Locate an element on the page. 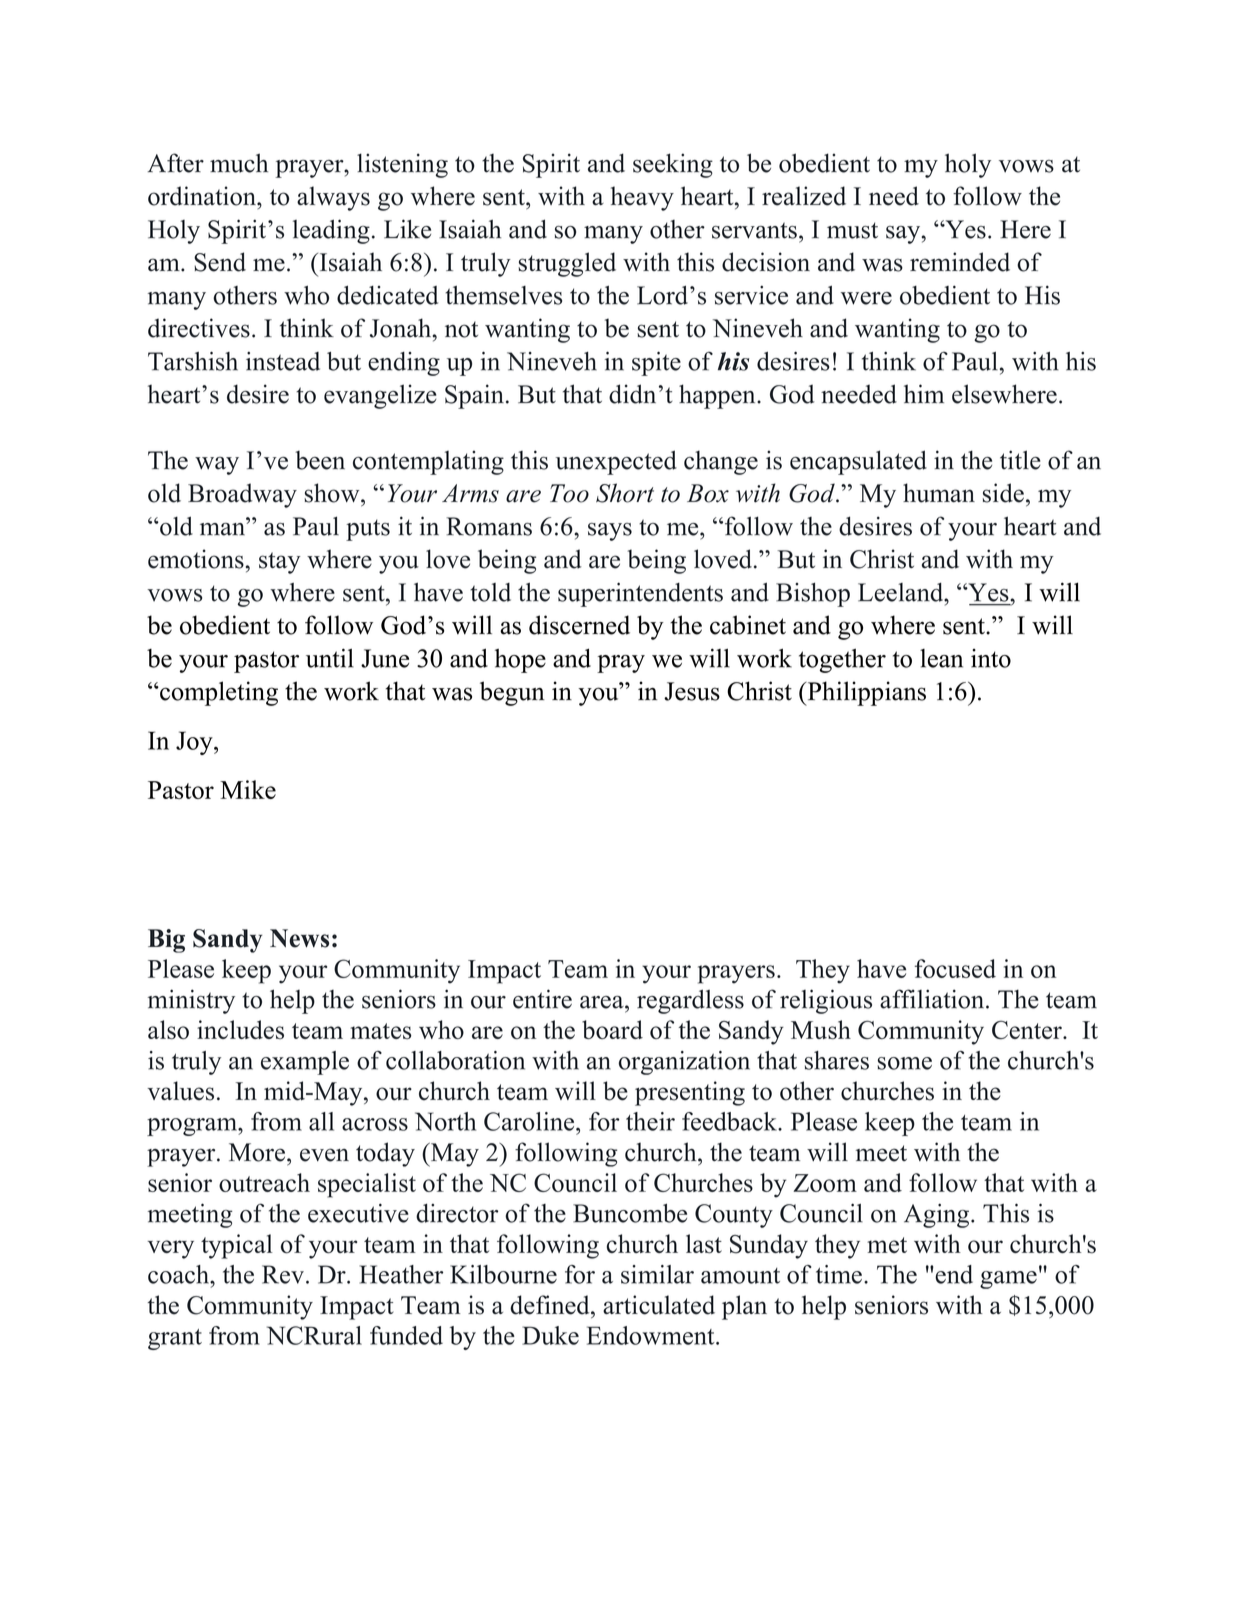 The image size is (1252, 1620). Rev is located at coordinates (283, 1274).
